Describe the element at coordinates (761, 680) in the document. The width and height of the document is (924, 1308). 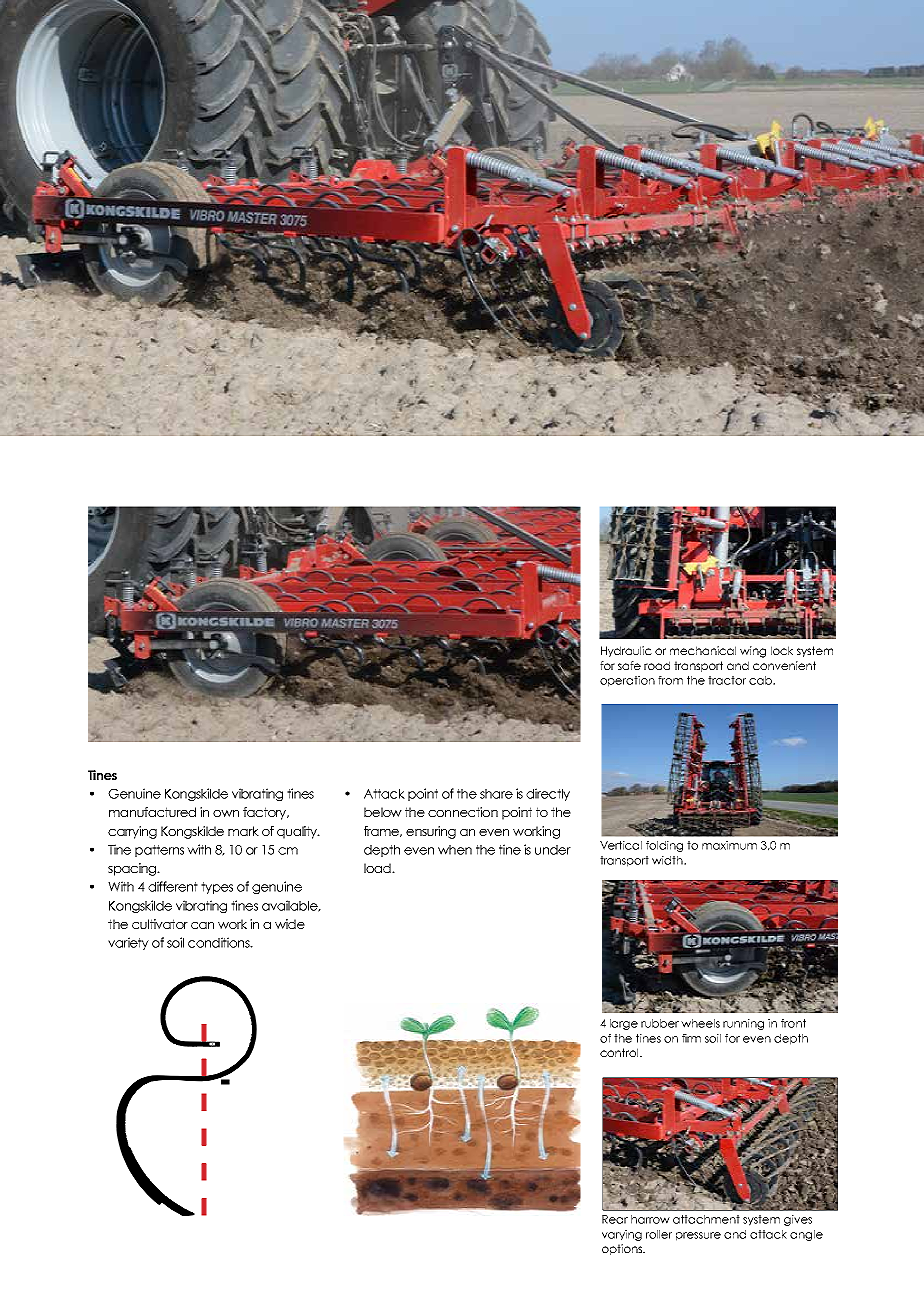
I see `cab` at that location.
